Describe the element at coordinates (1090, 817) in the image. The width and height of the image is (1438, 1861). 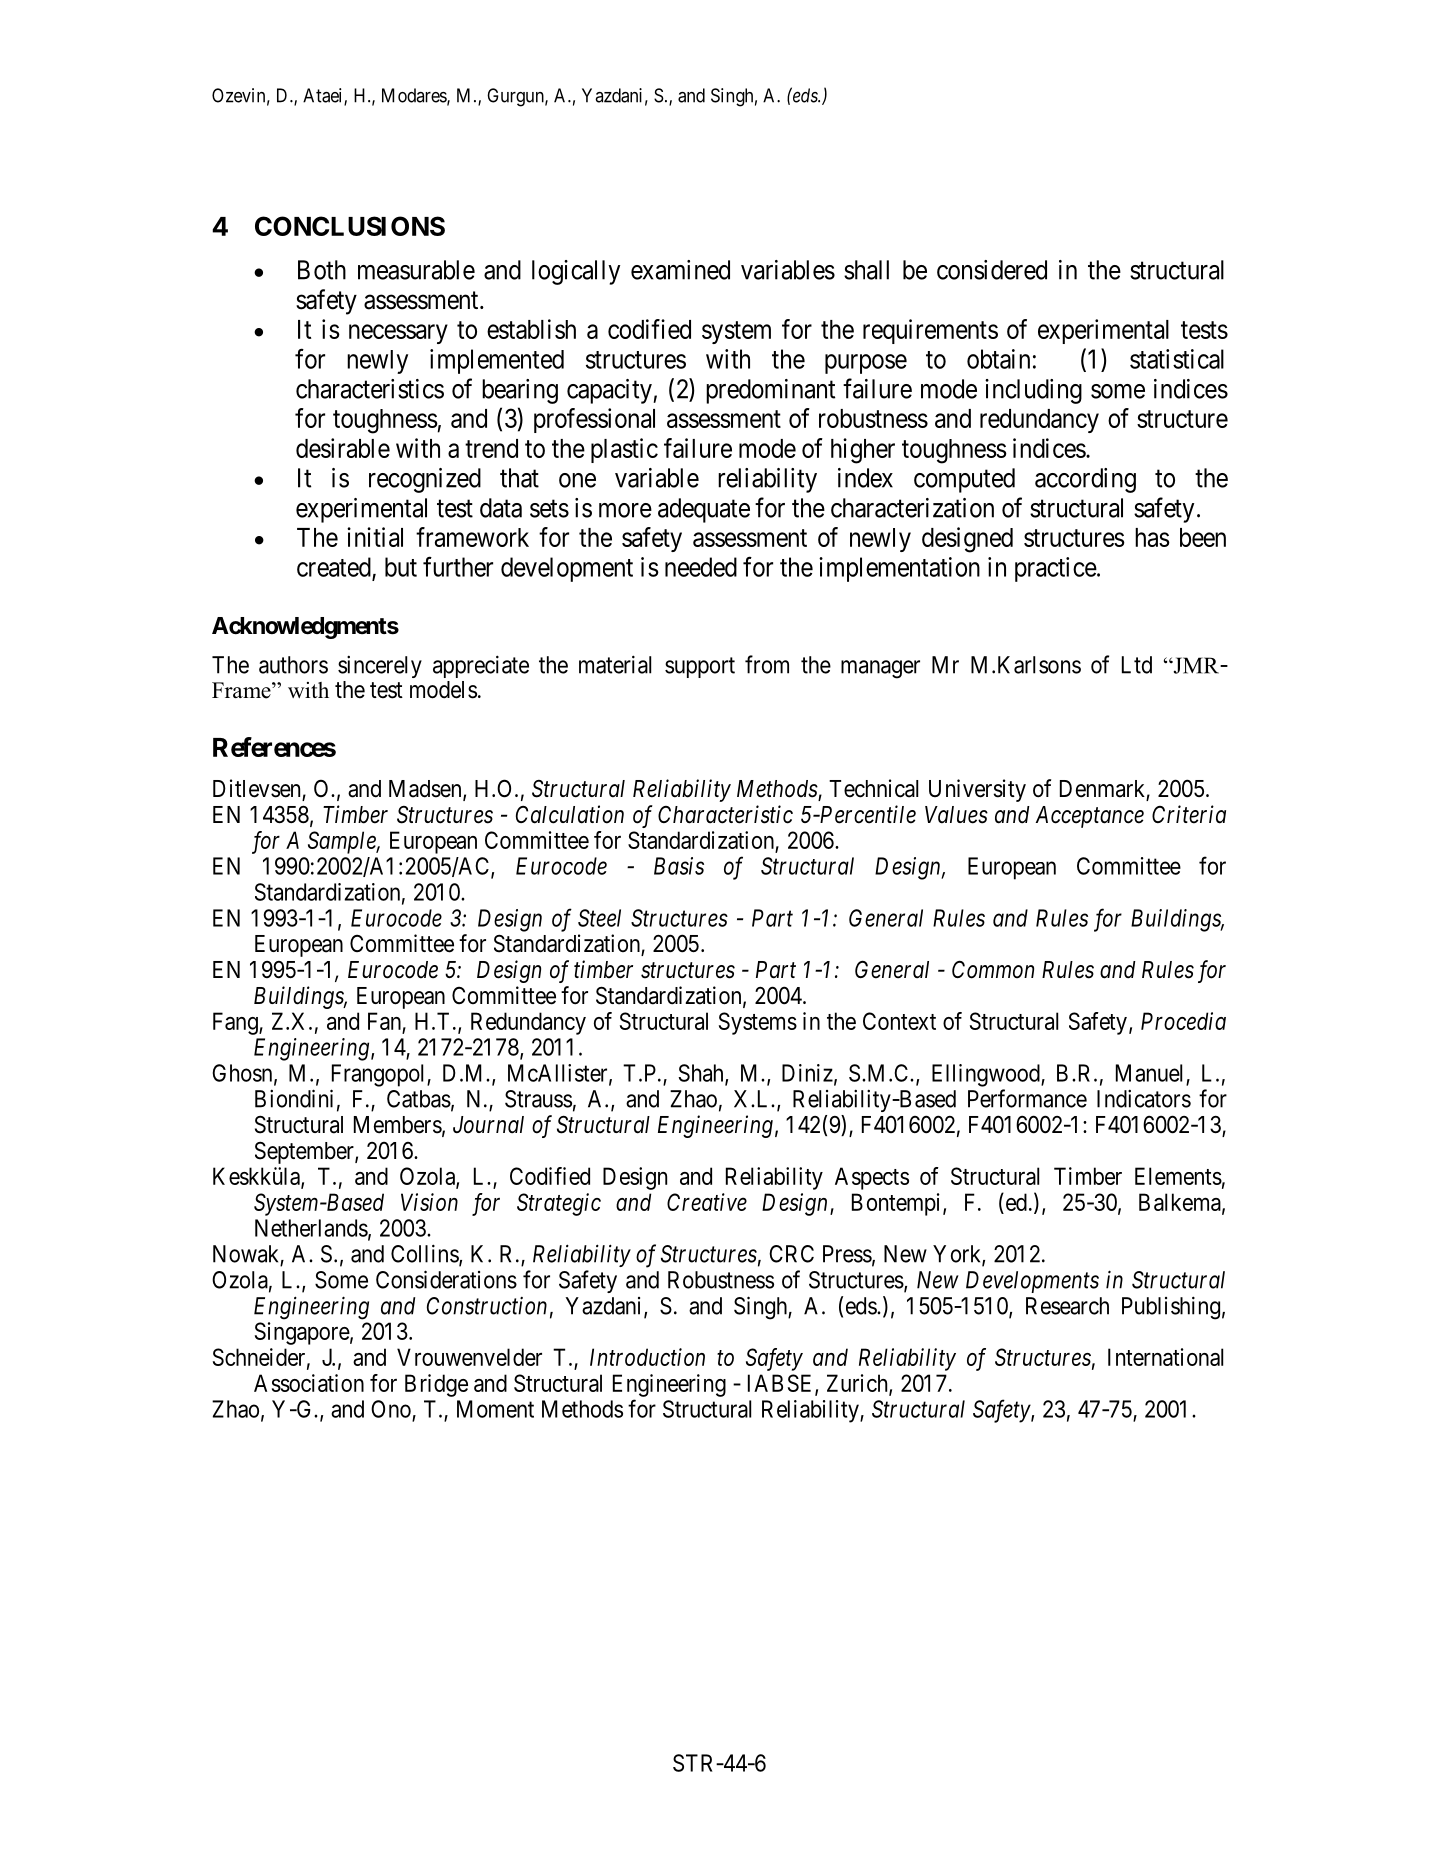
I see `Acceptance` at that location.
